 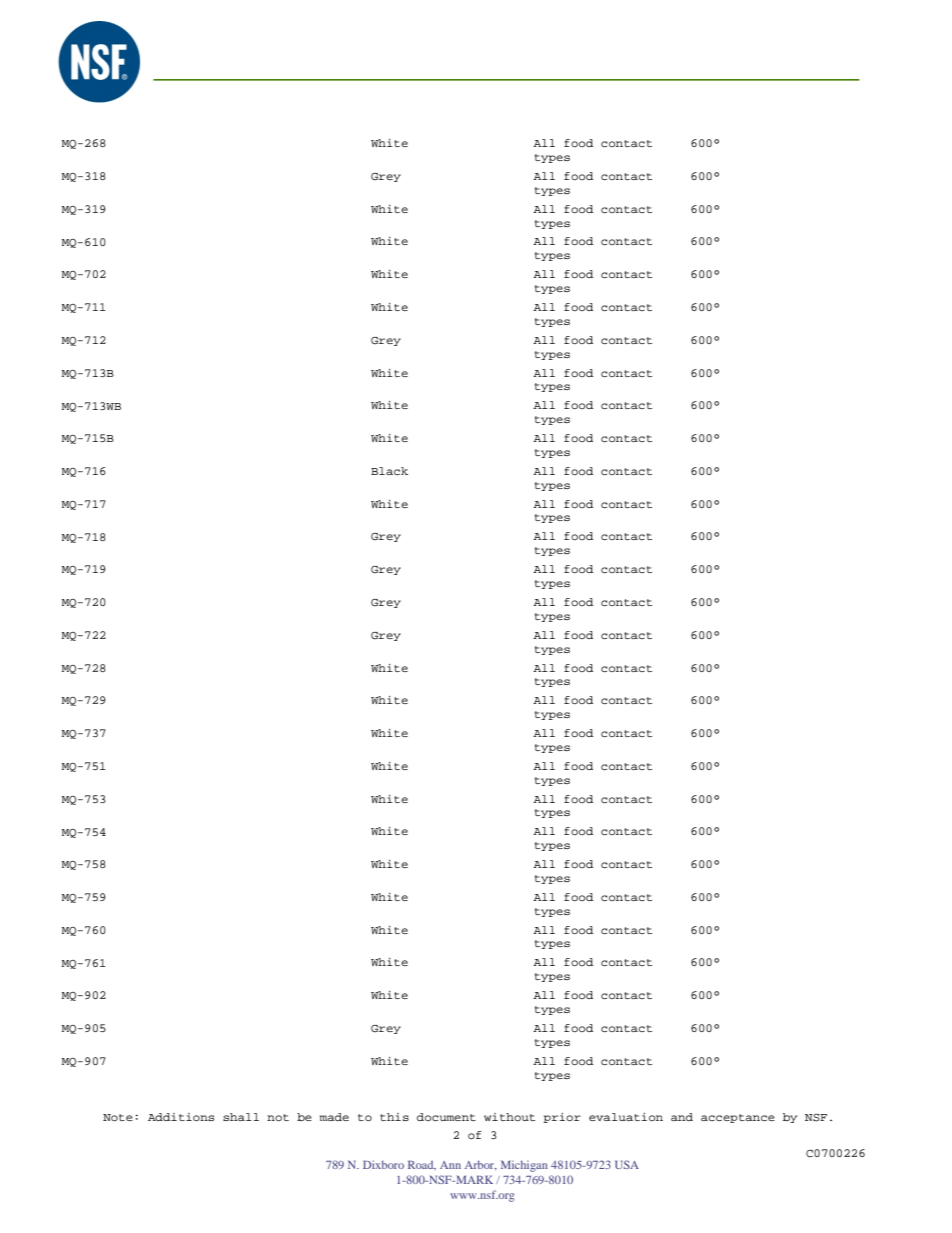 I want to click on document, so click(x=446, y=1117).
